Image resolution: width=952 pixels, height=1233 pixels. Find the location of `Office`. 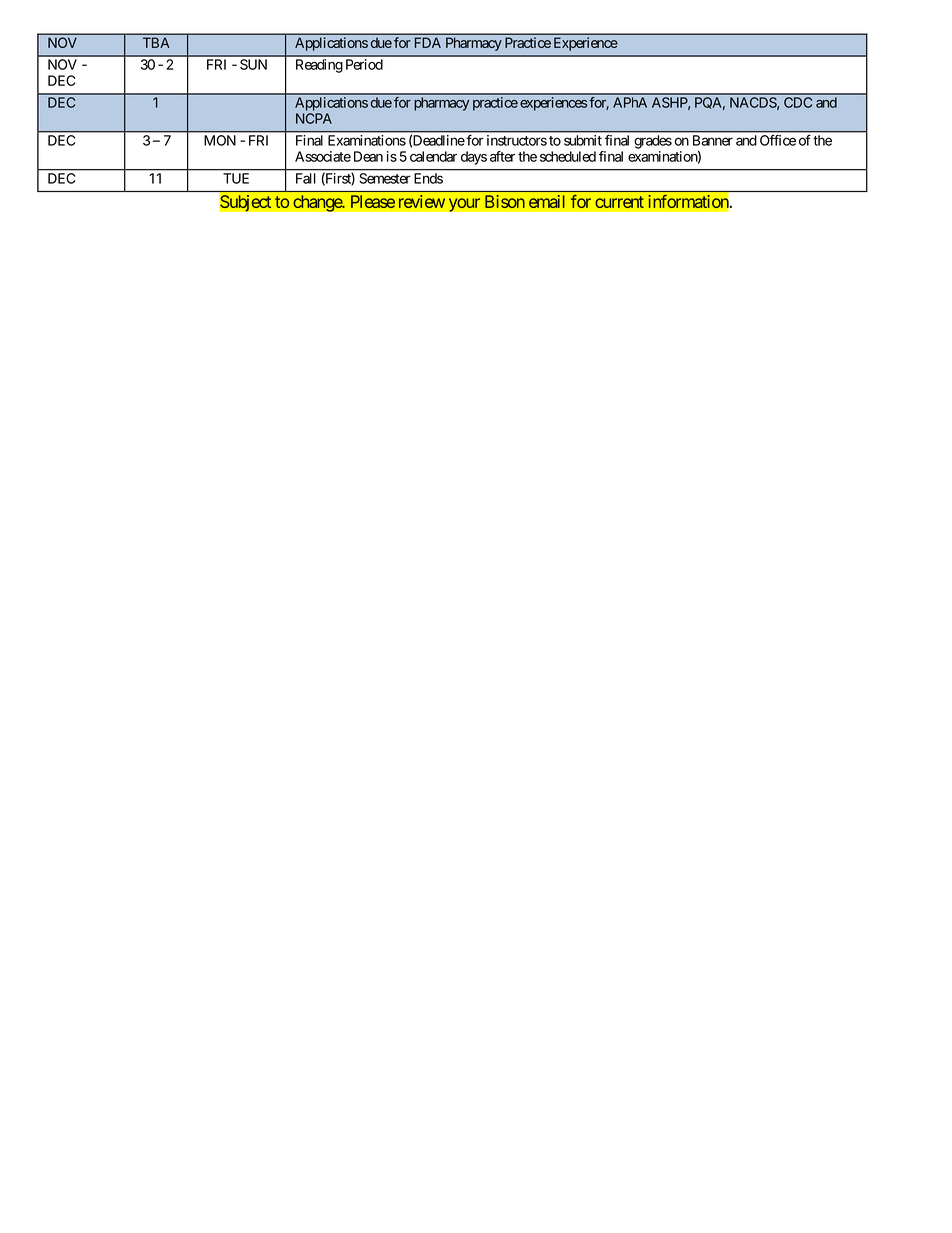

Office is located at coordinates (778, 140).
